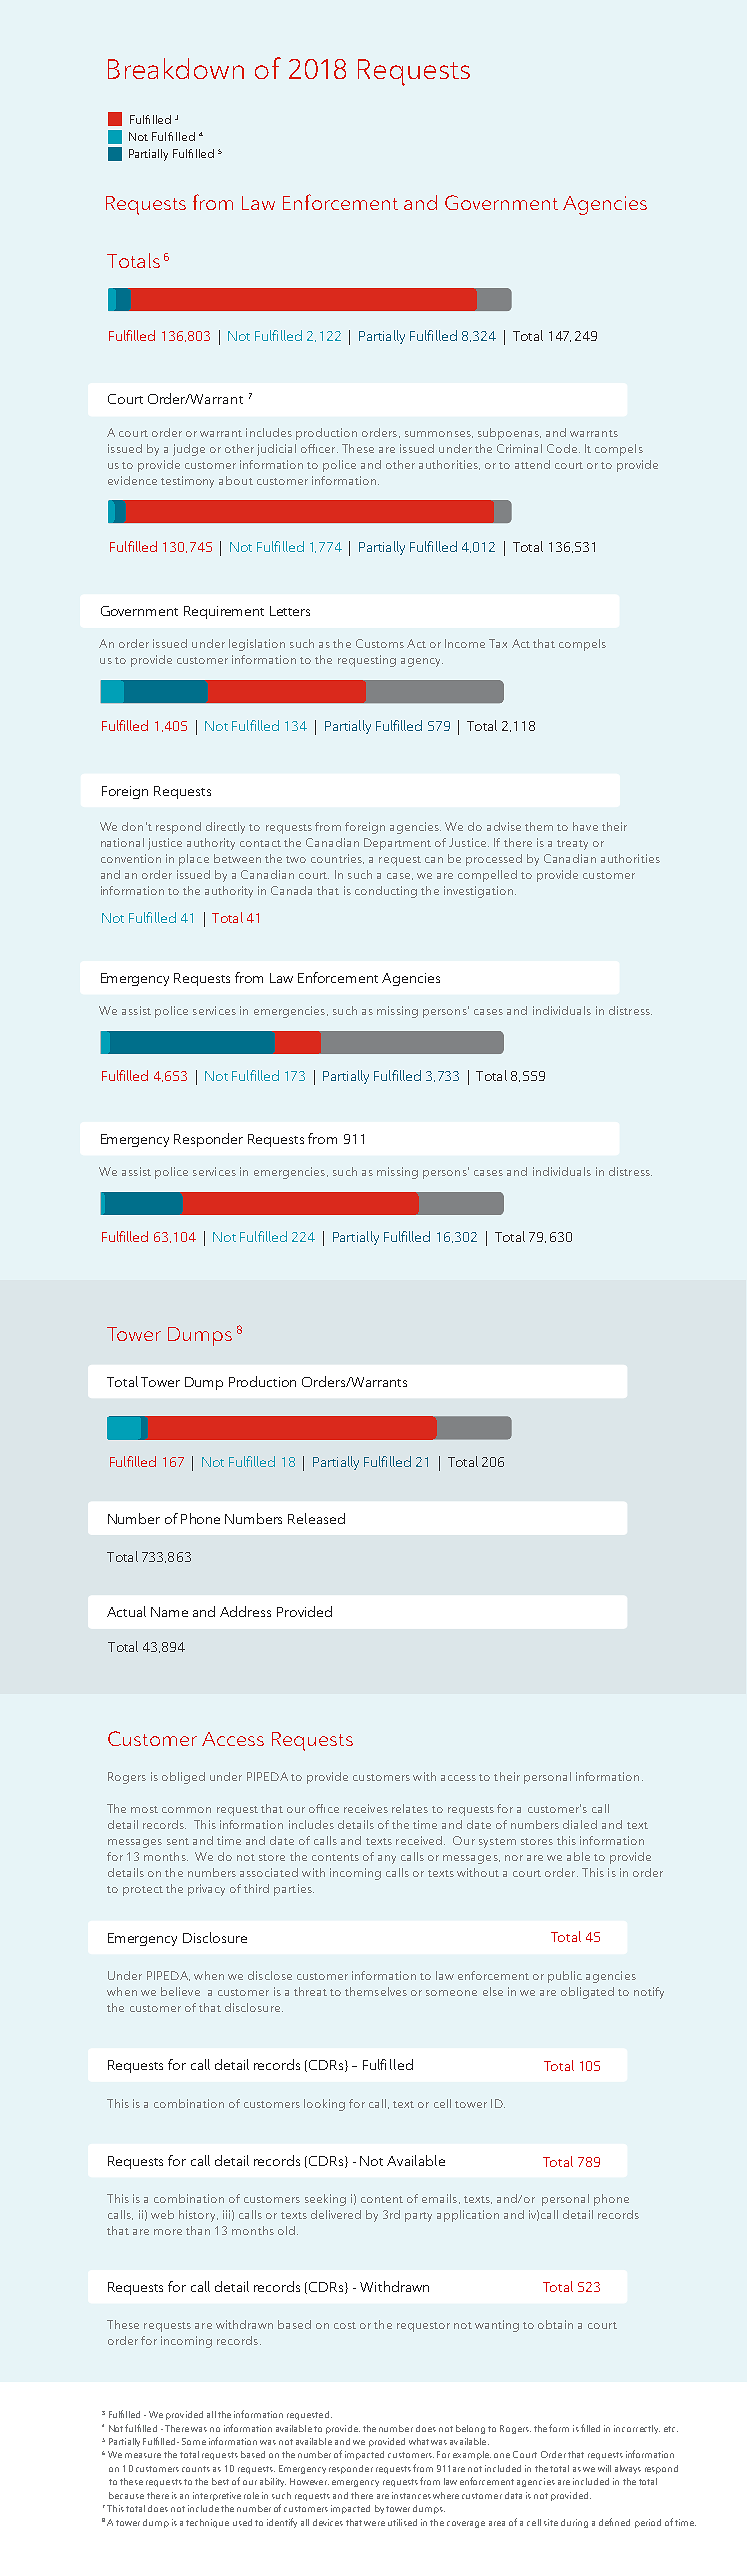 The image size is (747, 2563). Describe the element at coordinates (196, 2469) in the document. I see `counts` at that location.
